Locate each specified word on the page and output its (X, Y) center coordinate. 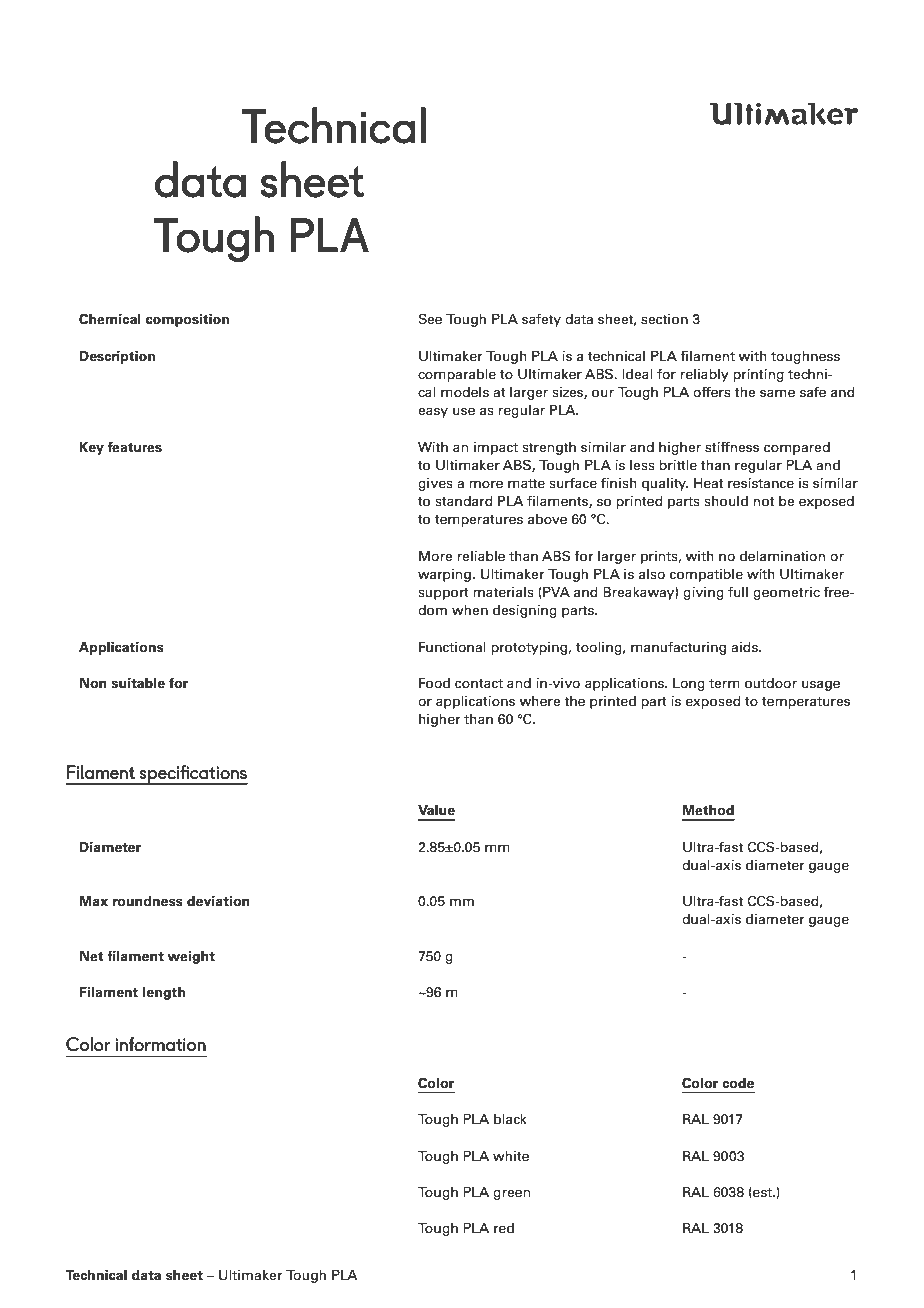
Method (708, 810)
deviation (218, 901)
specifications (192, 775)
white (511, 1156)
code (738, 1083)
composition (187, 320)
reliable (481, 556)
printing (758, 375)
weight (191, 957)
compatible (706, 575)
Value (436, 810)
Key (92, 448)
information (160, 1044)
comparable (457, 375)
